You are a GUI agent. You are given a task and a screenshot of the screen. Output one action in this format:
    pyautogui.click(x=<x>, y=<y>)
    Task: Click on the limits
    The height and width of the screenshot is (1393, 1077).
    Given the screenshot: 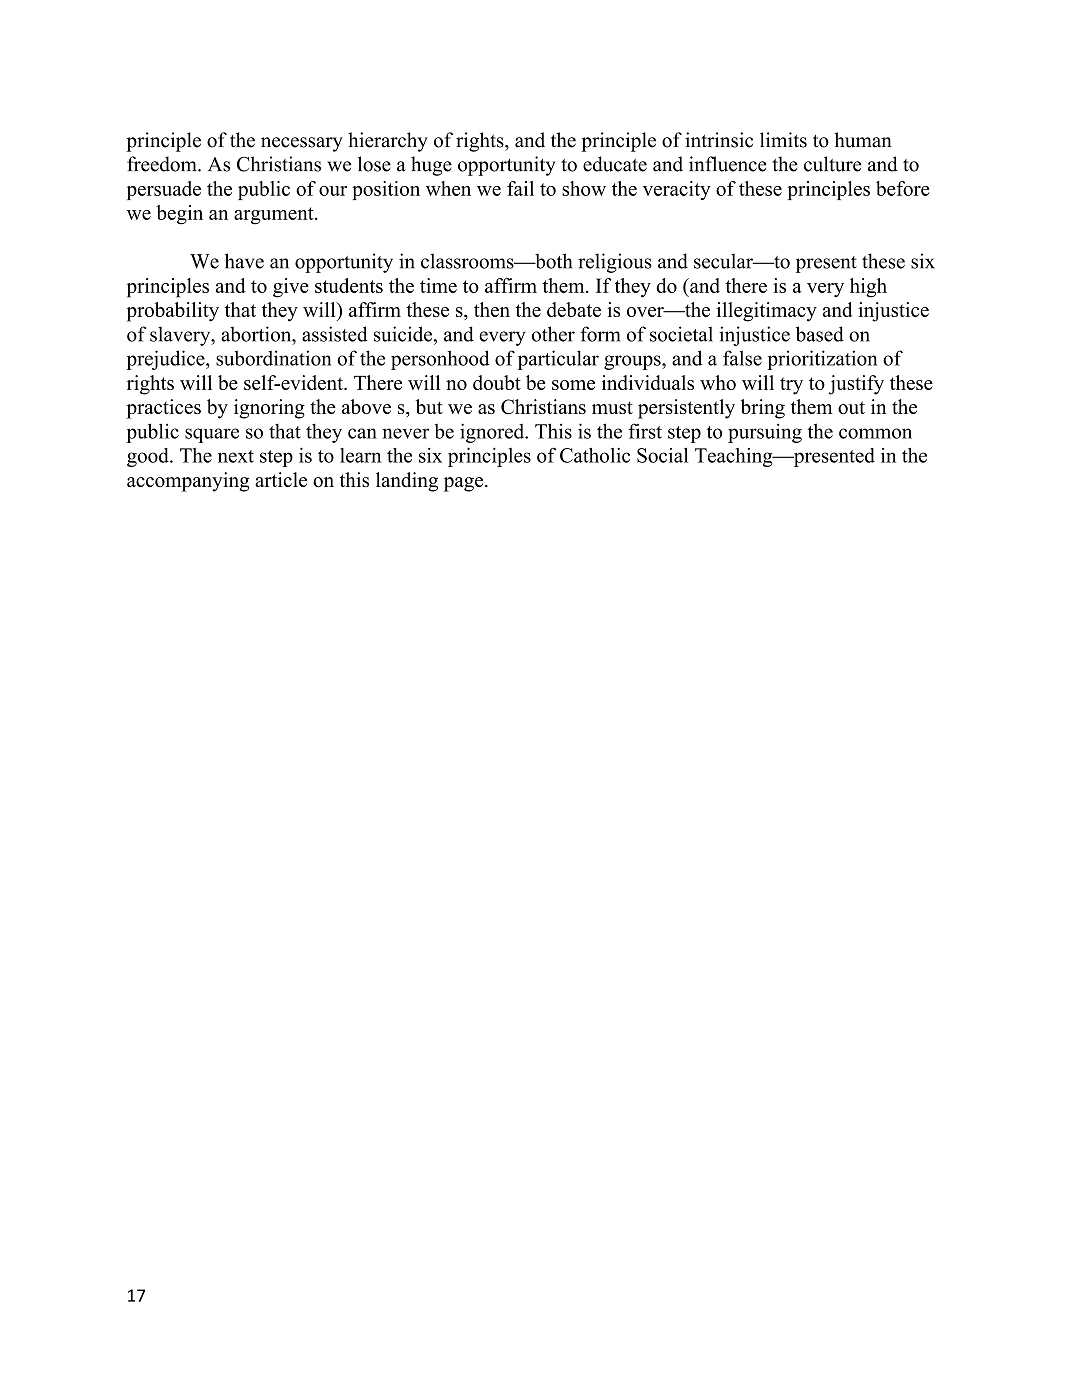 What is the action you would take?
    pyautogui.click(x=783, y=140)
